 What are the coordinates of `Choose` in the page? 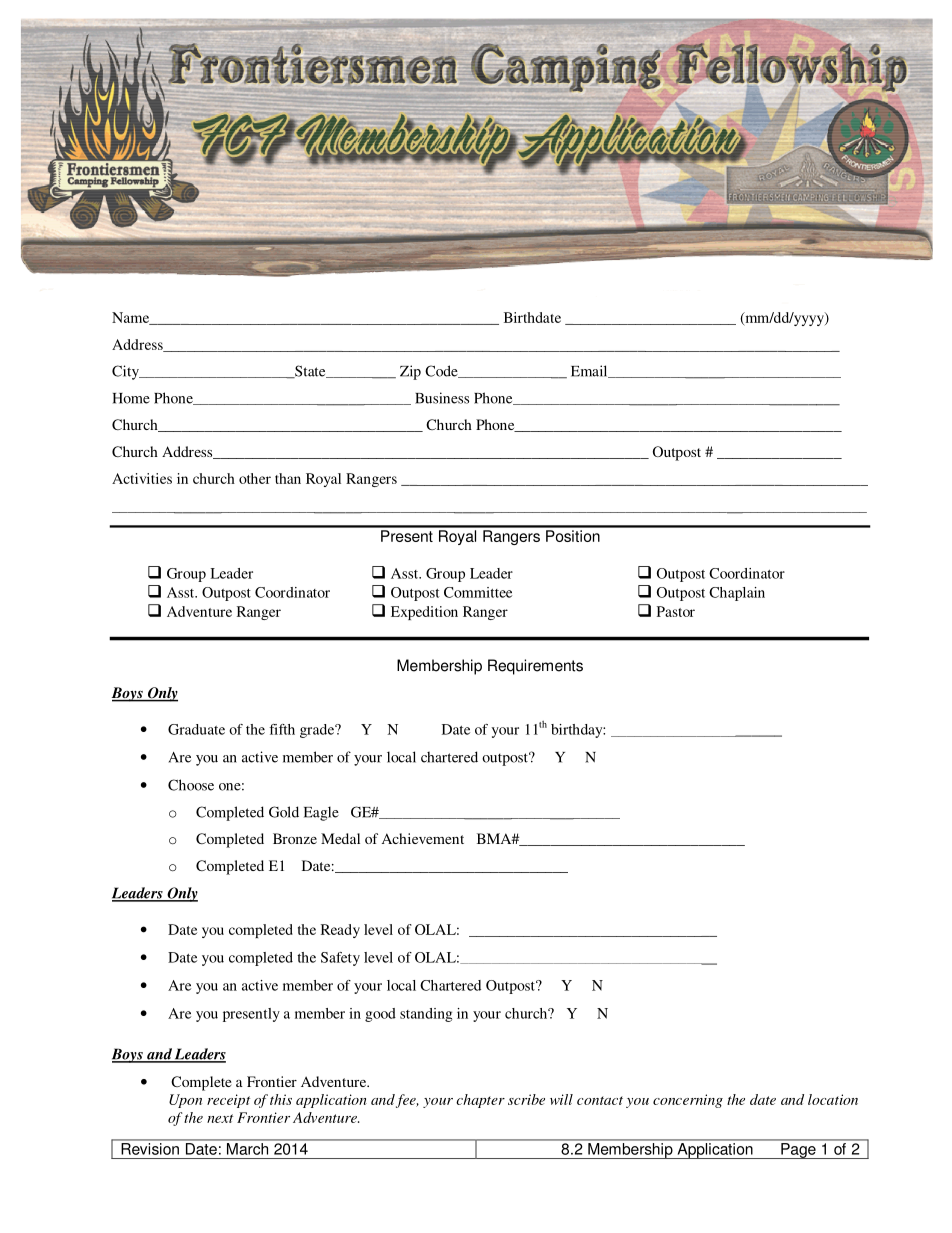 It's located at (191, 785).
